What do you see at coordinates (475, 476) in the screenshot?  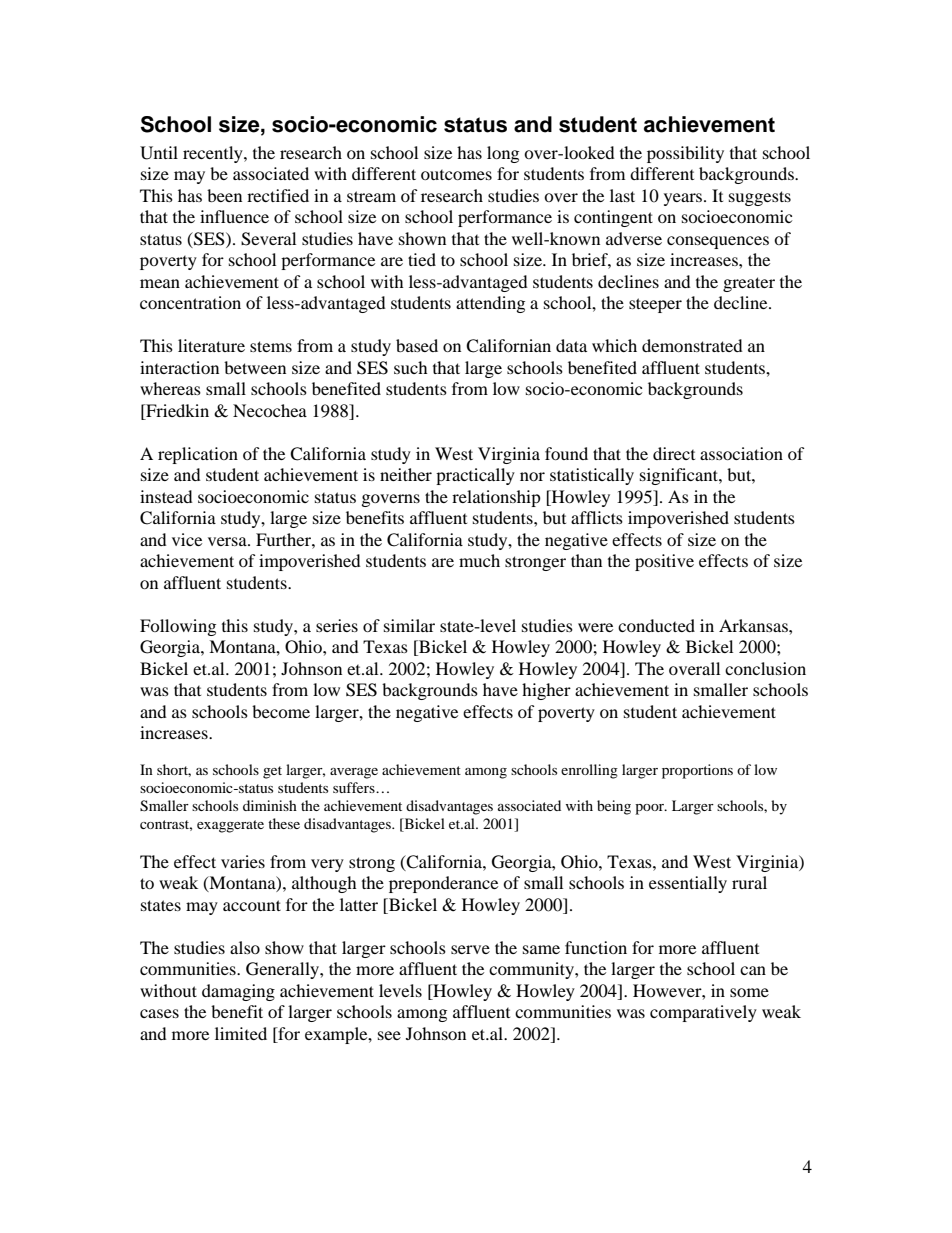 I see `practically` at bounding box center [475, 476].
